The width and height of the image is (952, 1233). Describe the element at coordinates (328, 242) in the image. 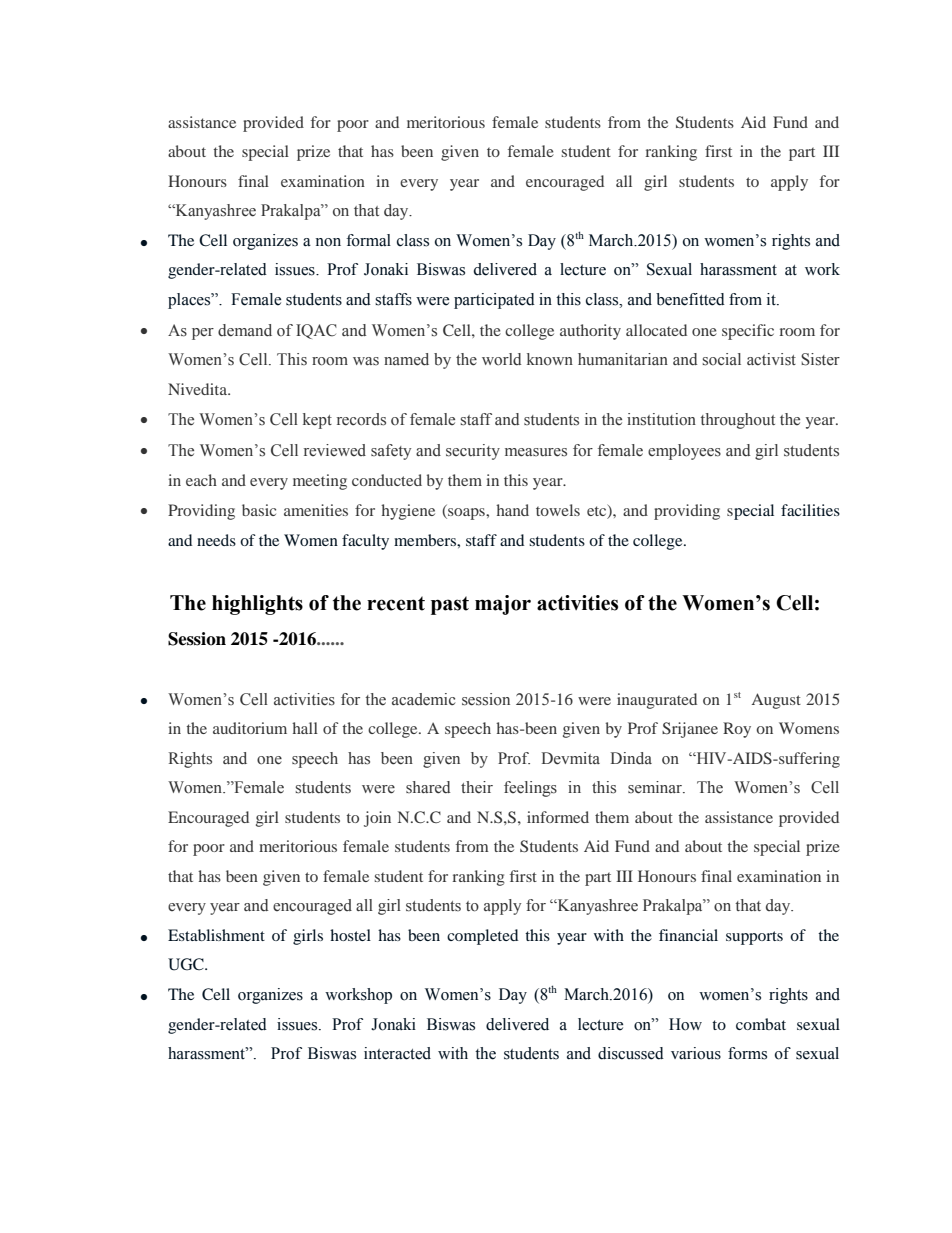

I see `non` at that location.
